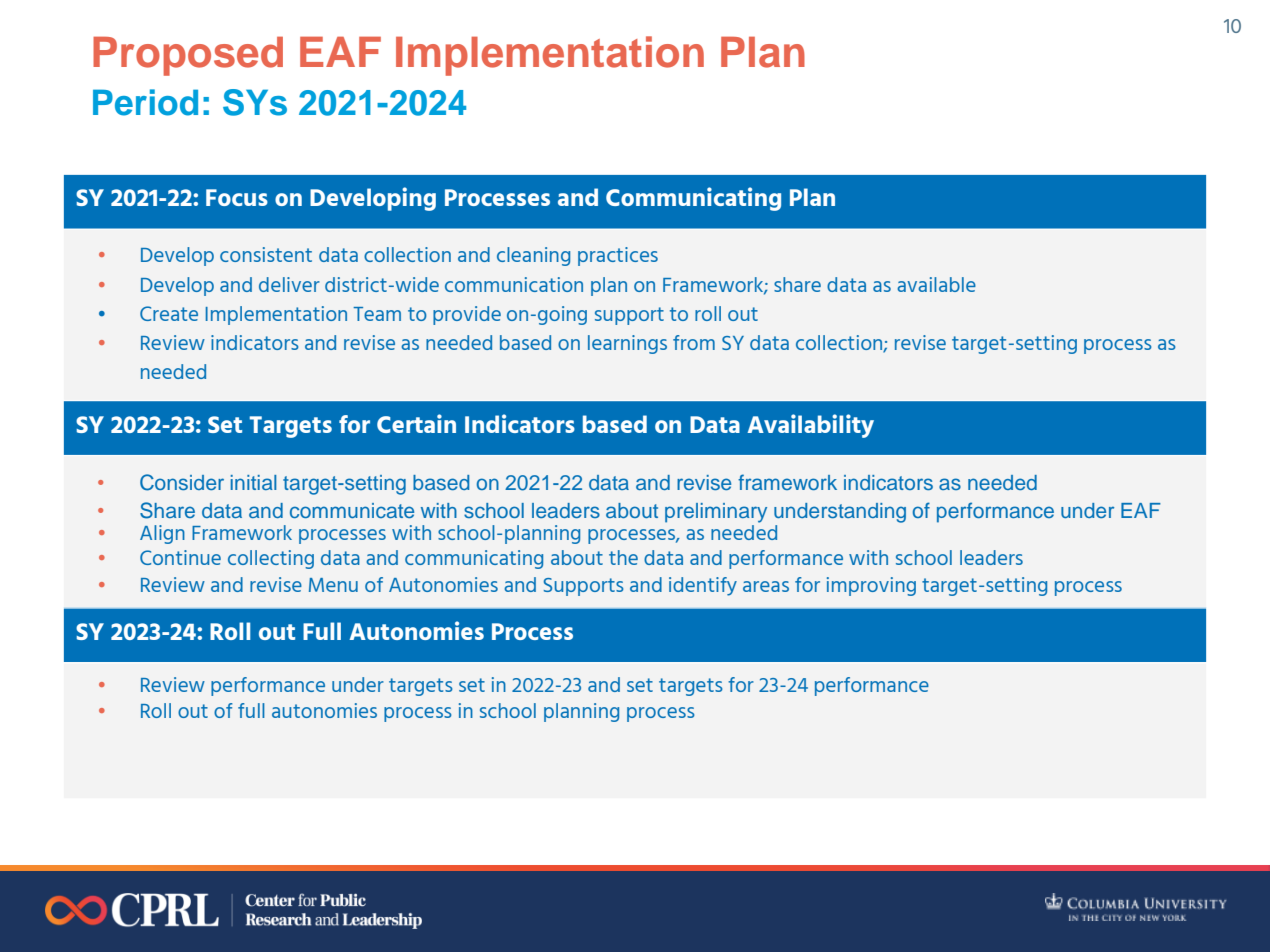 The height and width of the image is (952, 1270). What do you see at coordinates (936, 284) in the image?
I see `available` at bounding box center [936, 284].
